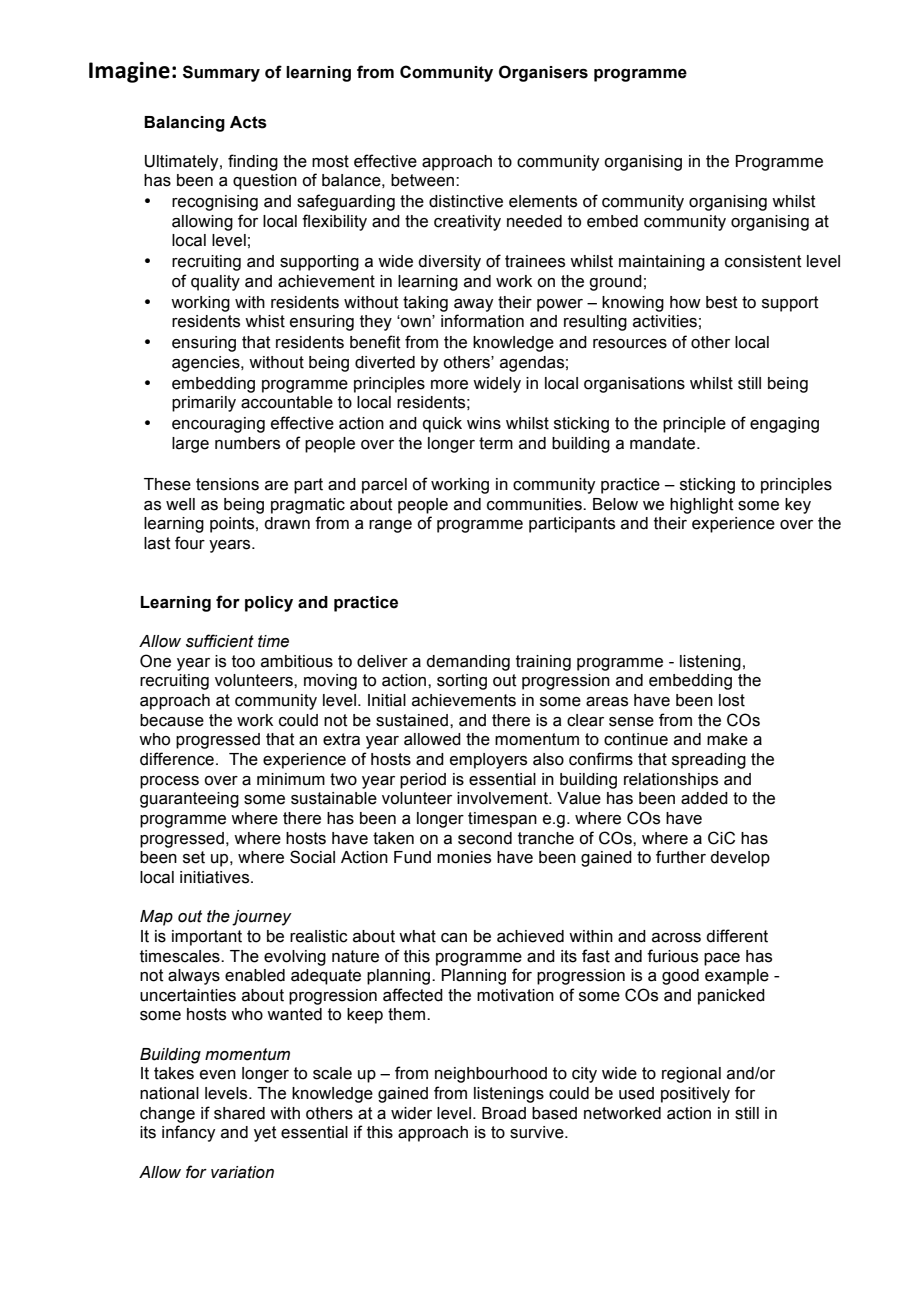 Image resolution: width=924 pixels, height=1308 pixels. What do you see at coordinates (543, 73) in the image?
I see `Organisers` at bounding box center [543, 73].
